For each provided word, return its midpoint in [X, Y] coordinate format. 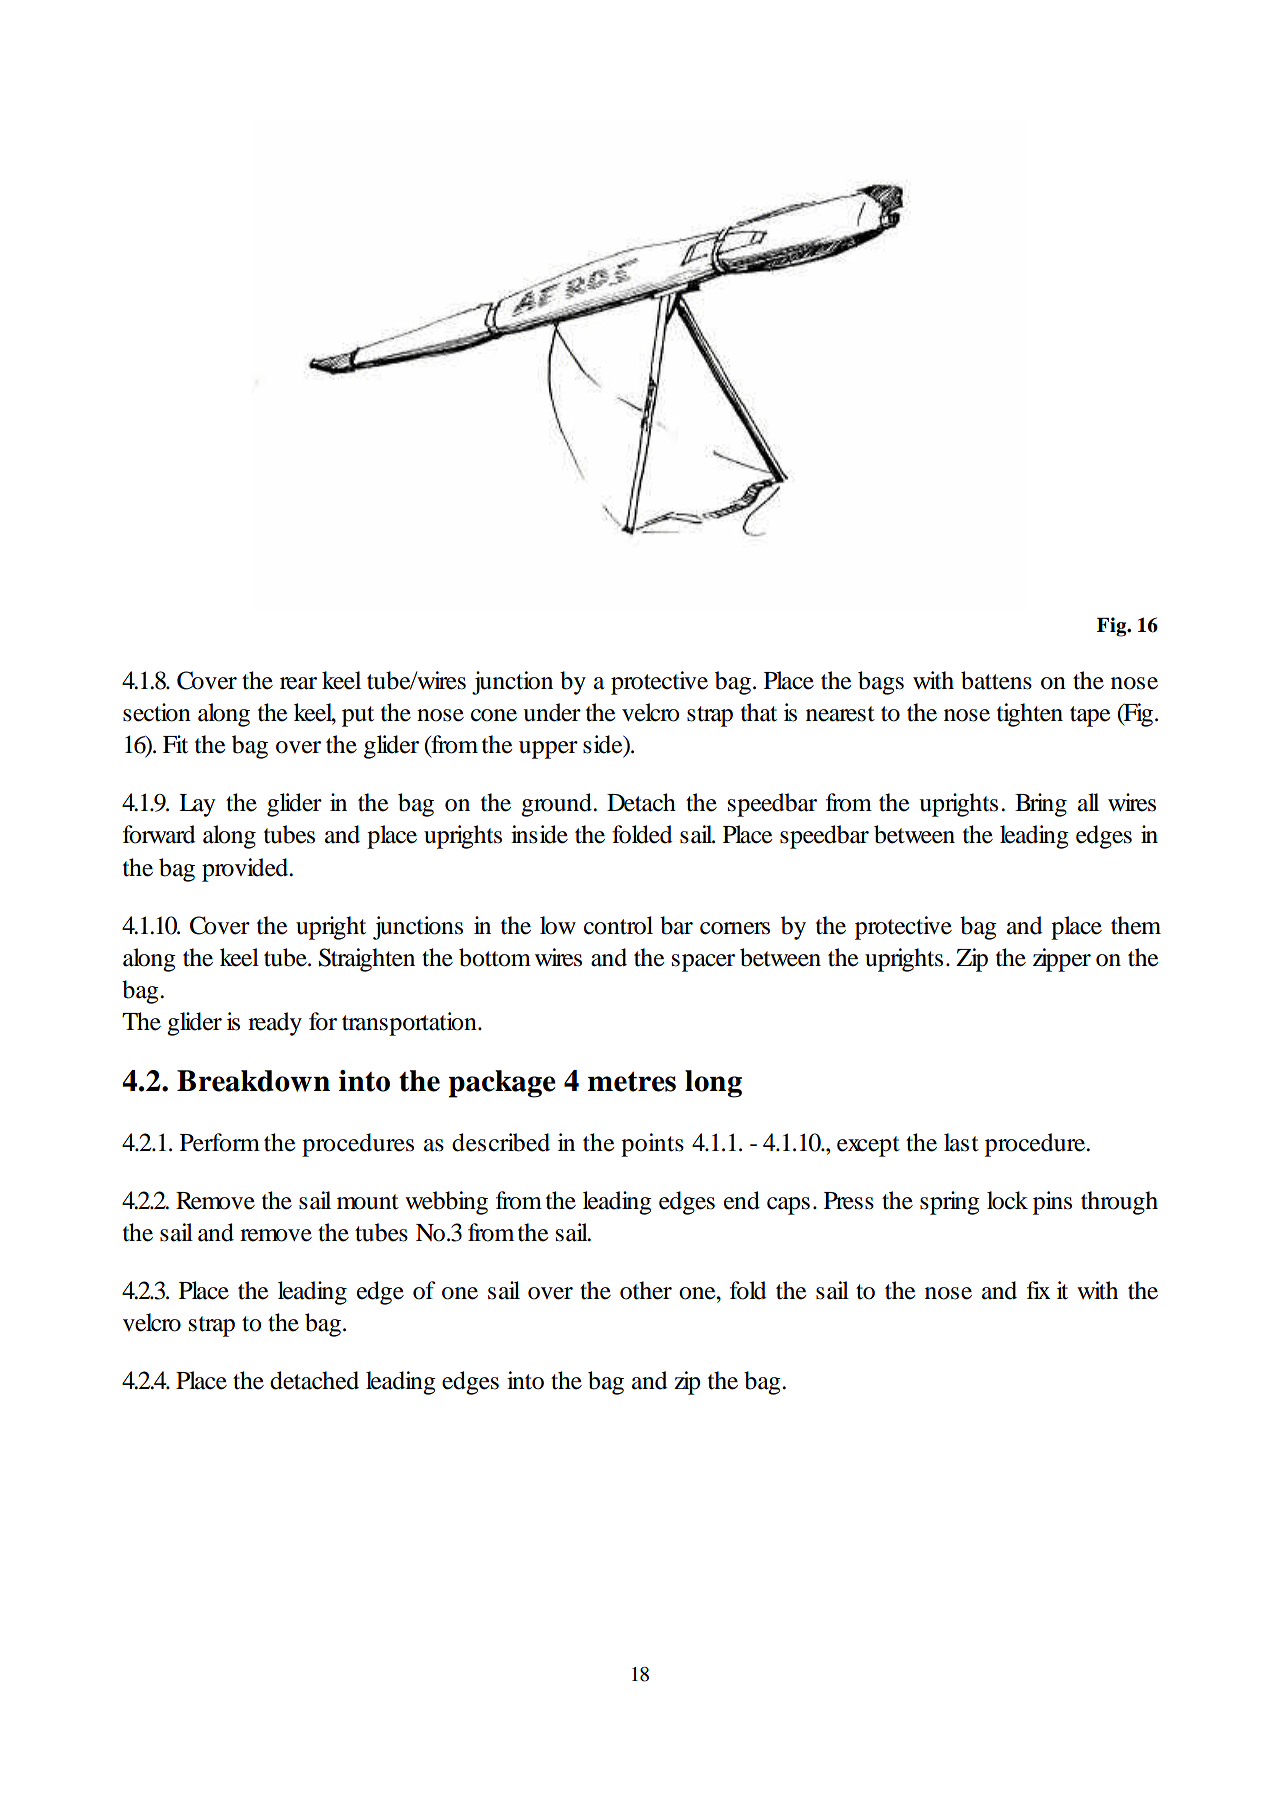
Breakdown [253, 1081]
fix [1039, 1290]
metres [632, 1081]
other [646, 1290]
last [961, 1142]
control [618, 925]
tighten [1030, 715]
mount [368, 1202]
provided [246, 870]
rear [298, 683]
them [1136, 925]
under [552, 712]
